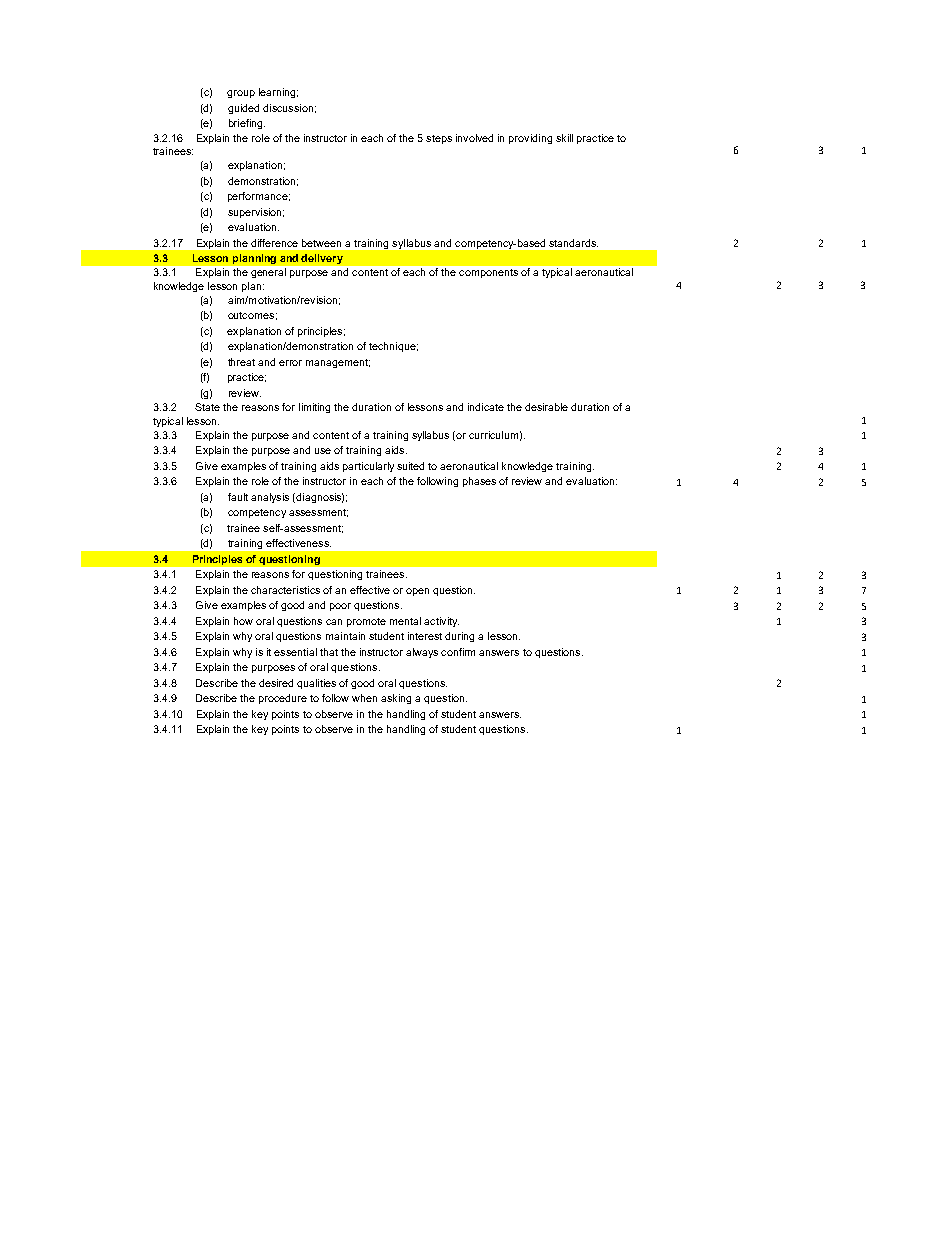 Image resolution: width=952 pixels, height=1233 pixels. Describe the element at coordinates (243, 109) in the screenshot. I see `guided` at that location.
